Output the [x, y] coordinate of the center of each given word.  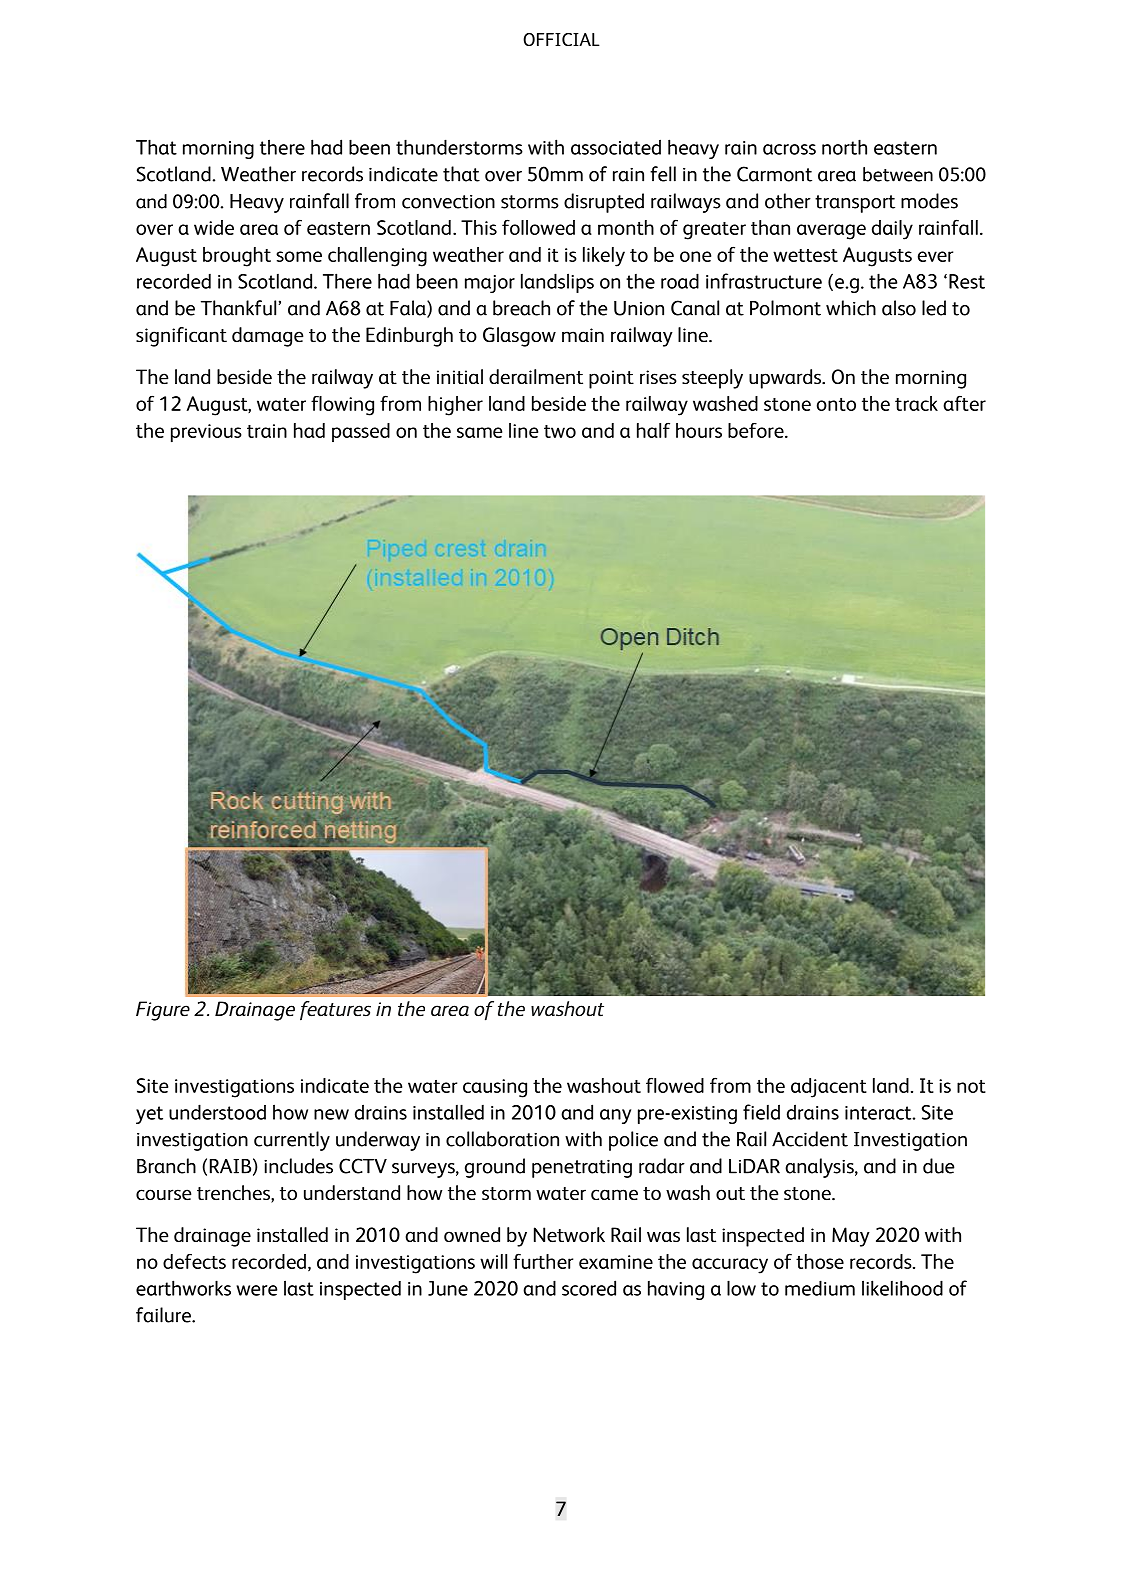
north [844, 147]
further [543, 1261]
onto [836, 404]
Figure [163, 1011]
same [479, 432]
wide [214, 227]
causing [495, 1088]
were [256, 1290]
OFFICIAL [561, 39]
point [611, 379]
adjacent [829, 1088]
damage [267, 337]
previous [206, 433]
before [757, 430]
